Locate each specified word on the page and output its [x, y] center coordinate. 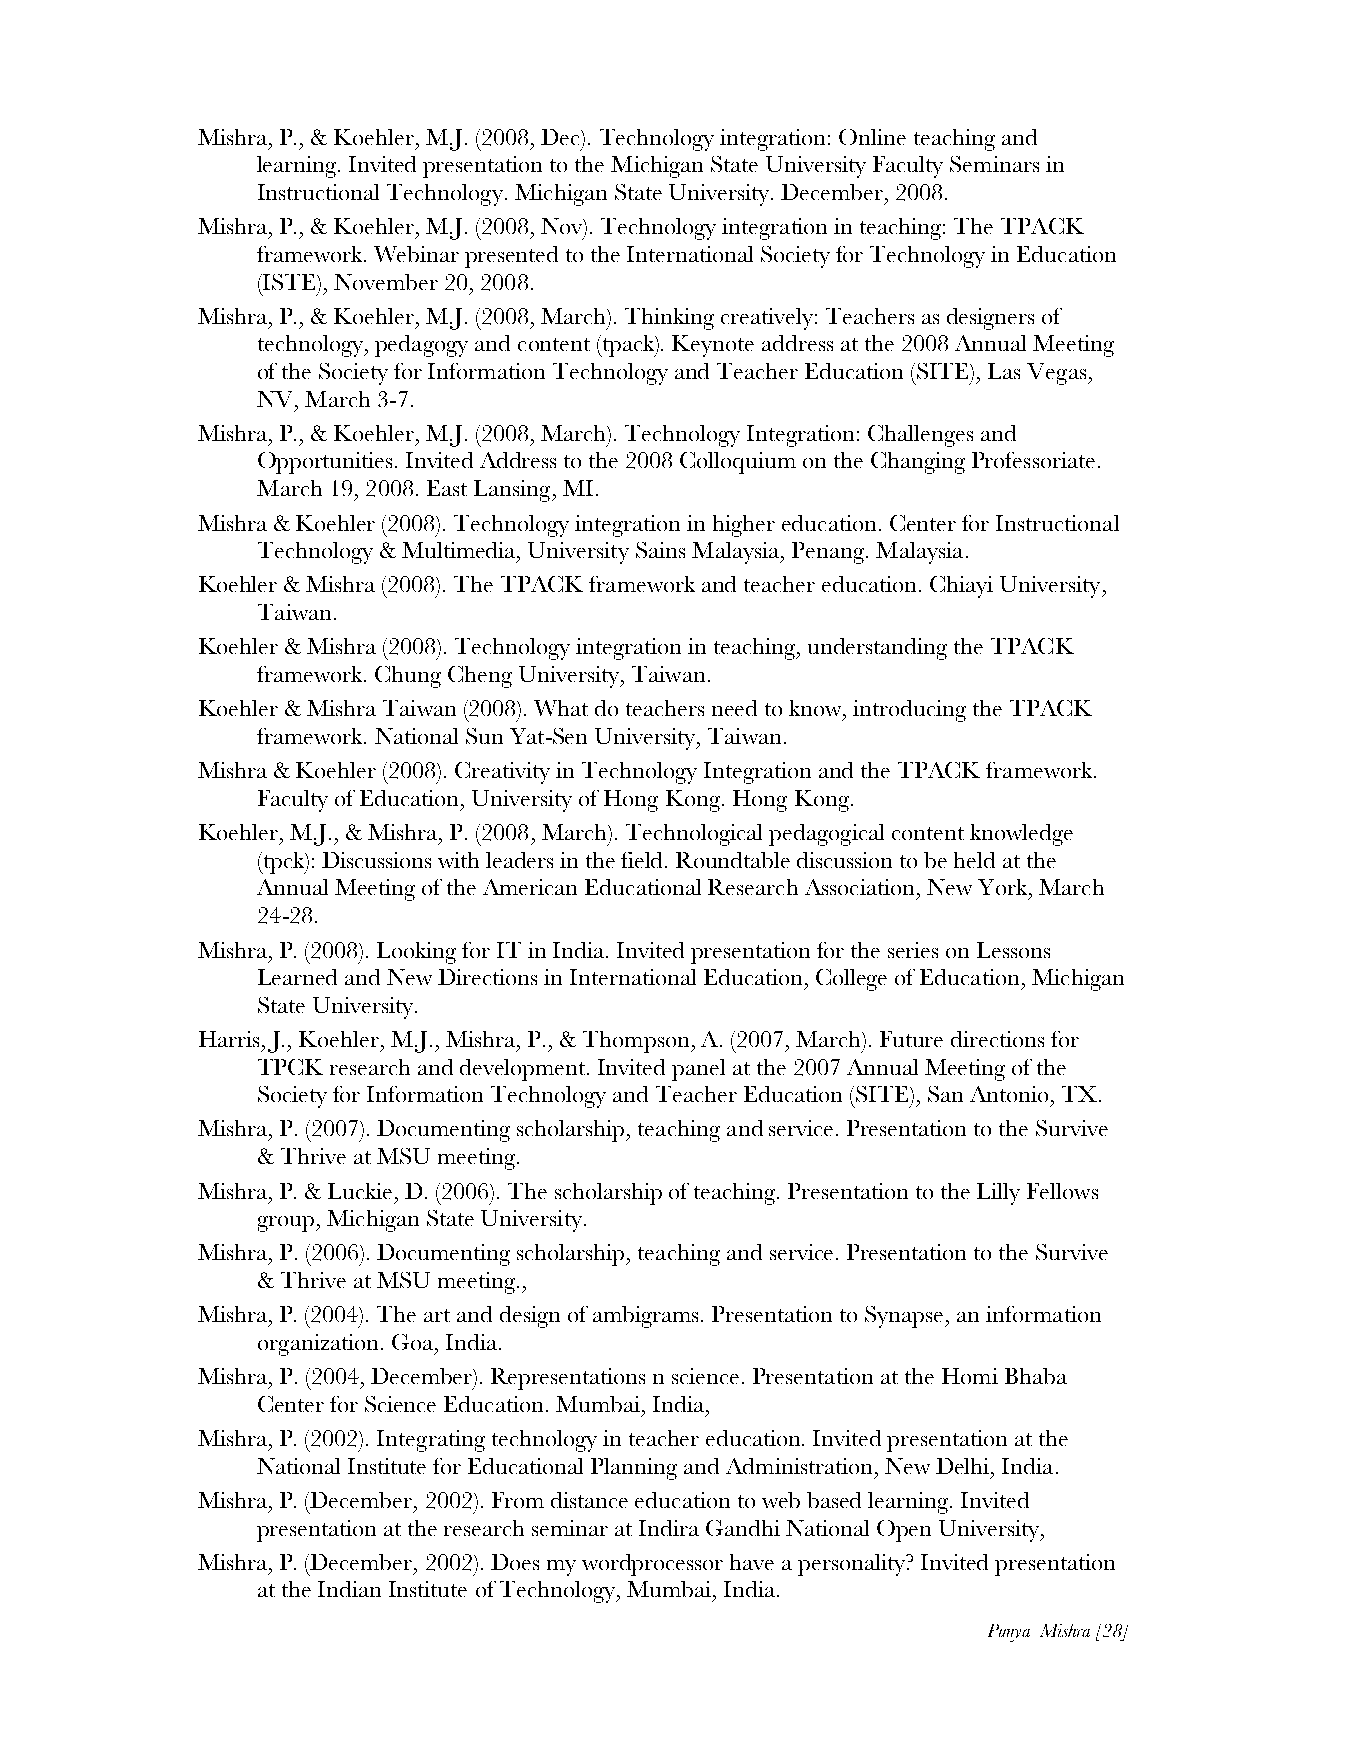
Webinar [416, 254]
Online [872, 137]
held [974, 860]
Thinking [669, 319]
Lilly [998, 1194]
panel [698, 1070]
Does [515, 1562]
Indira [669, 1528]
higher [744, 526]
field [643, 860]
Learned [297, 977]
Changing [918, 463]
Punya [1009, 1633]
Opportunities [325, 463]
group [286, 1224]
